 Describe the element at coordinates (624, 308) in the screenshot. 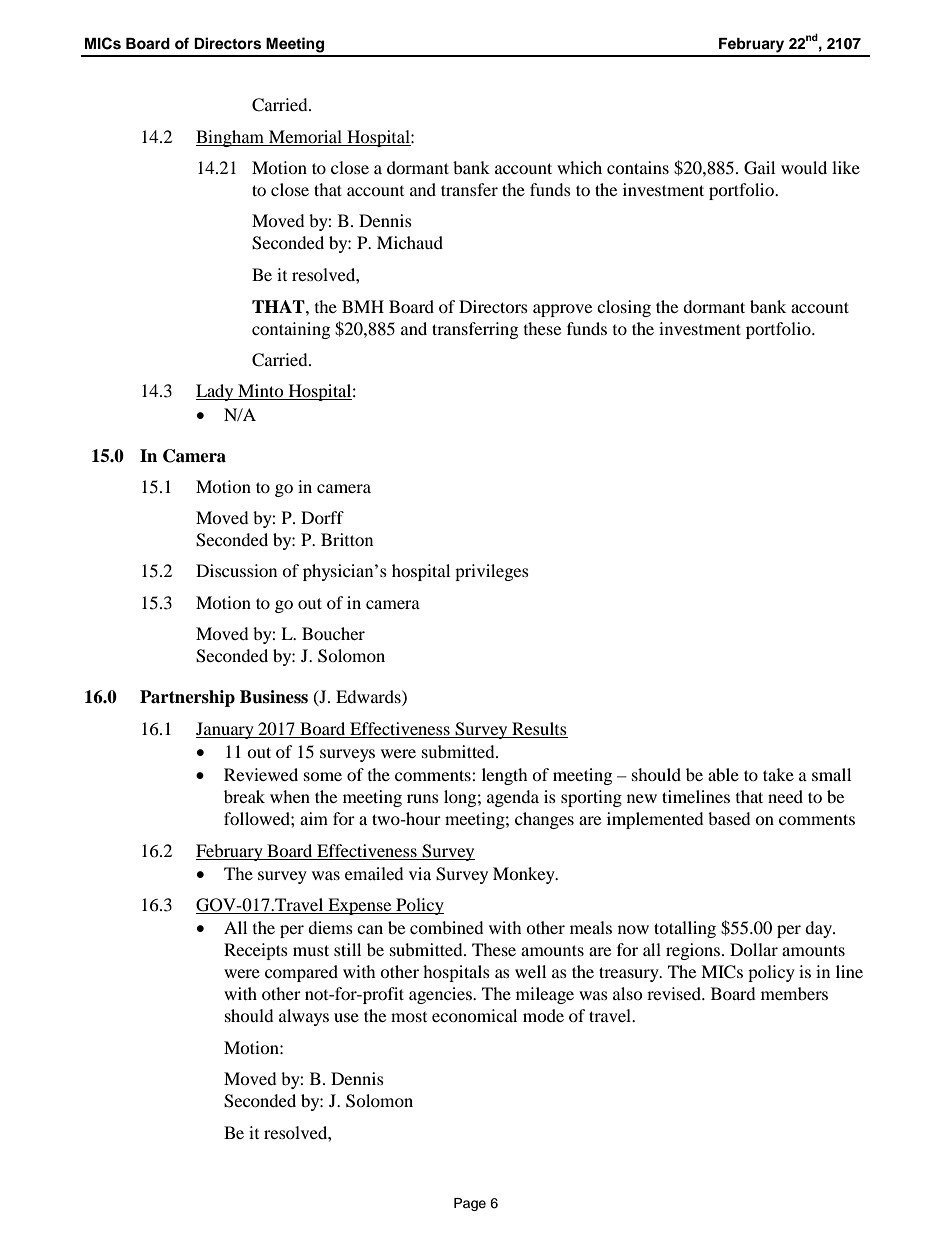

I see `closing` at that location.
